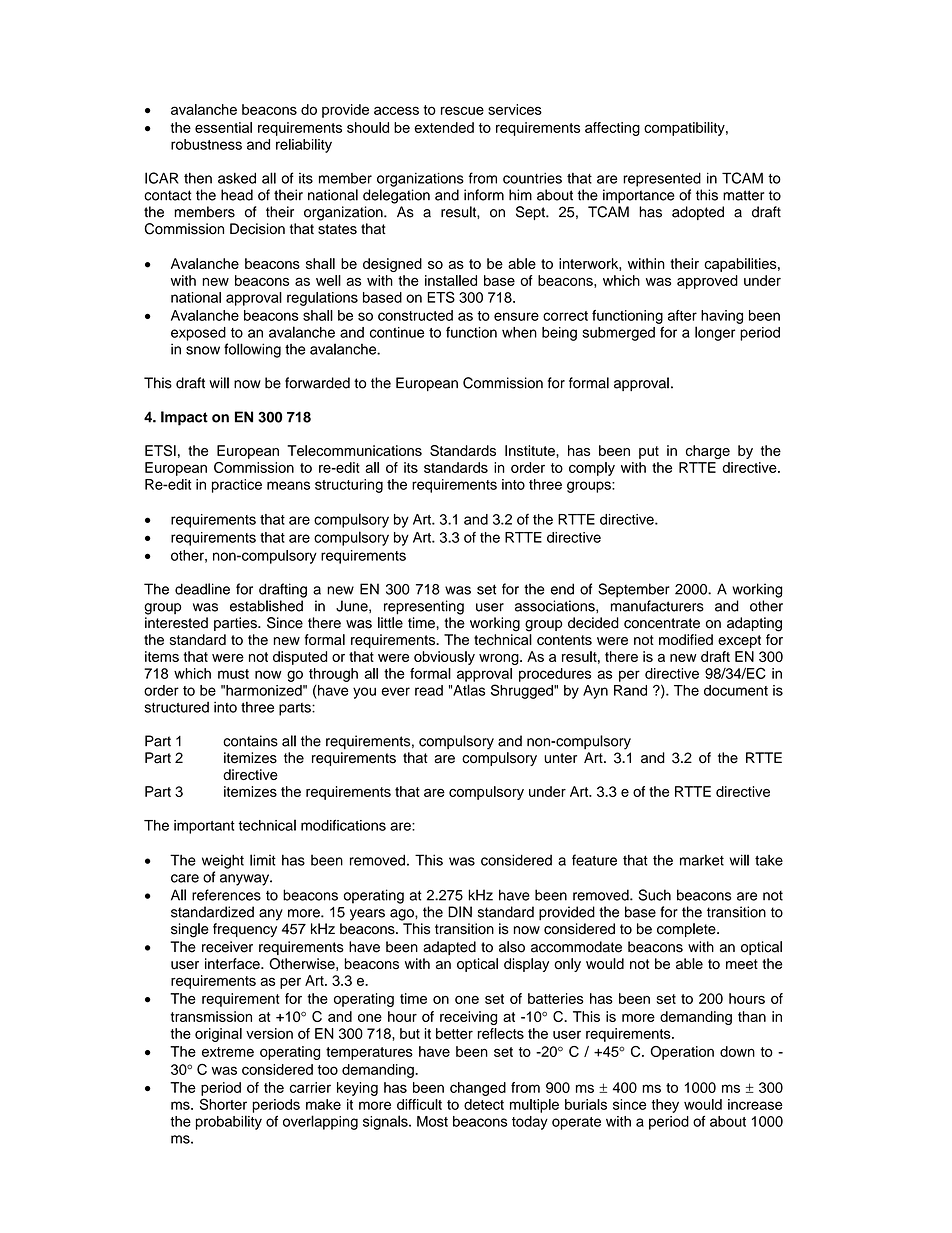 The height and width of the screenshot is (1233, 952). What do you see at coordinates (266, 606) in the screenshot?
I see `established` at bounding box center [266, 606].
